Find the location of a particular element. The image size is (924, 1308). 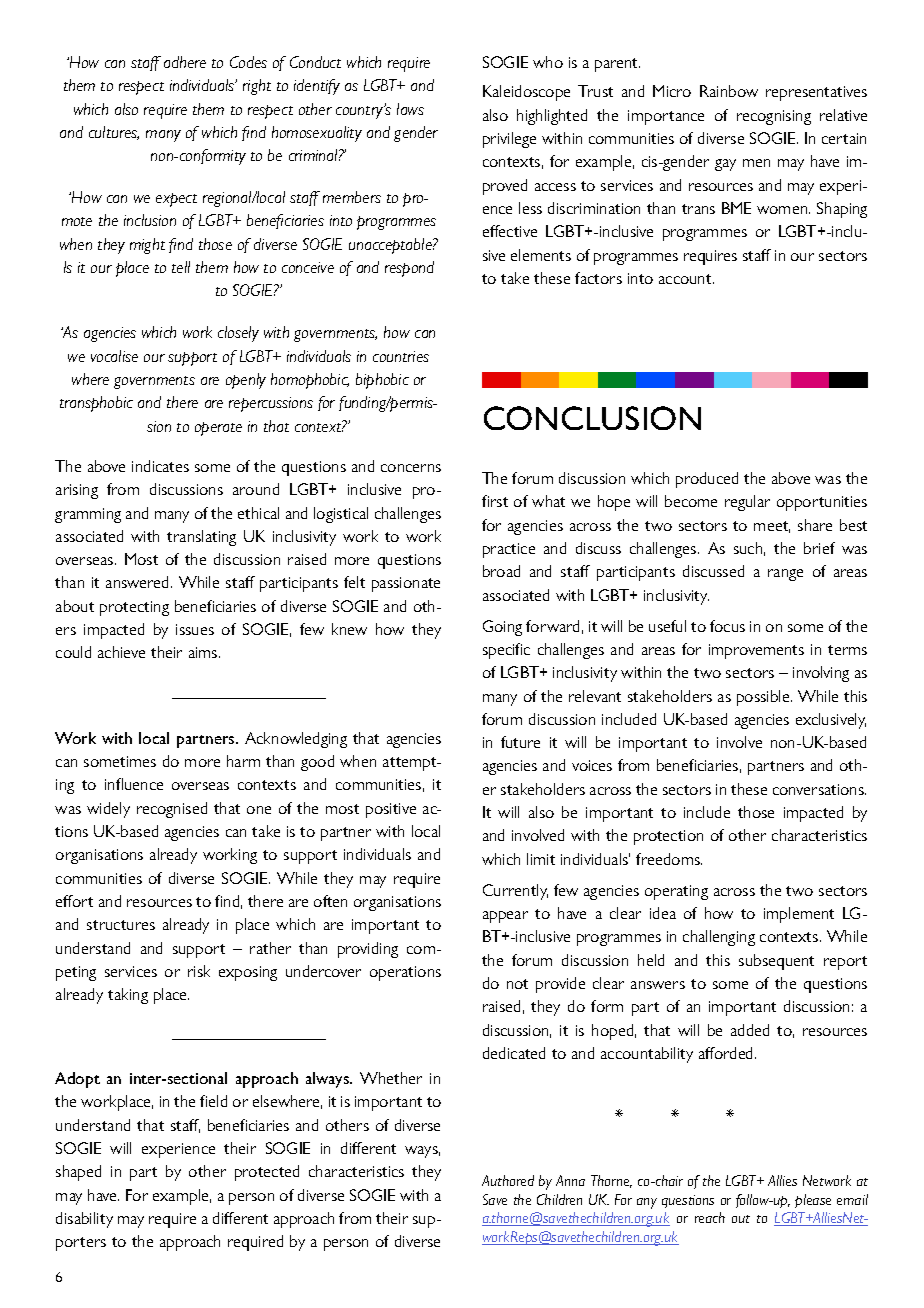

Authored is located at coordinates (508, 1180).
